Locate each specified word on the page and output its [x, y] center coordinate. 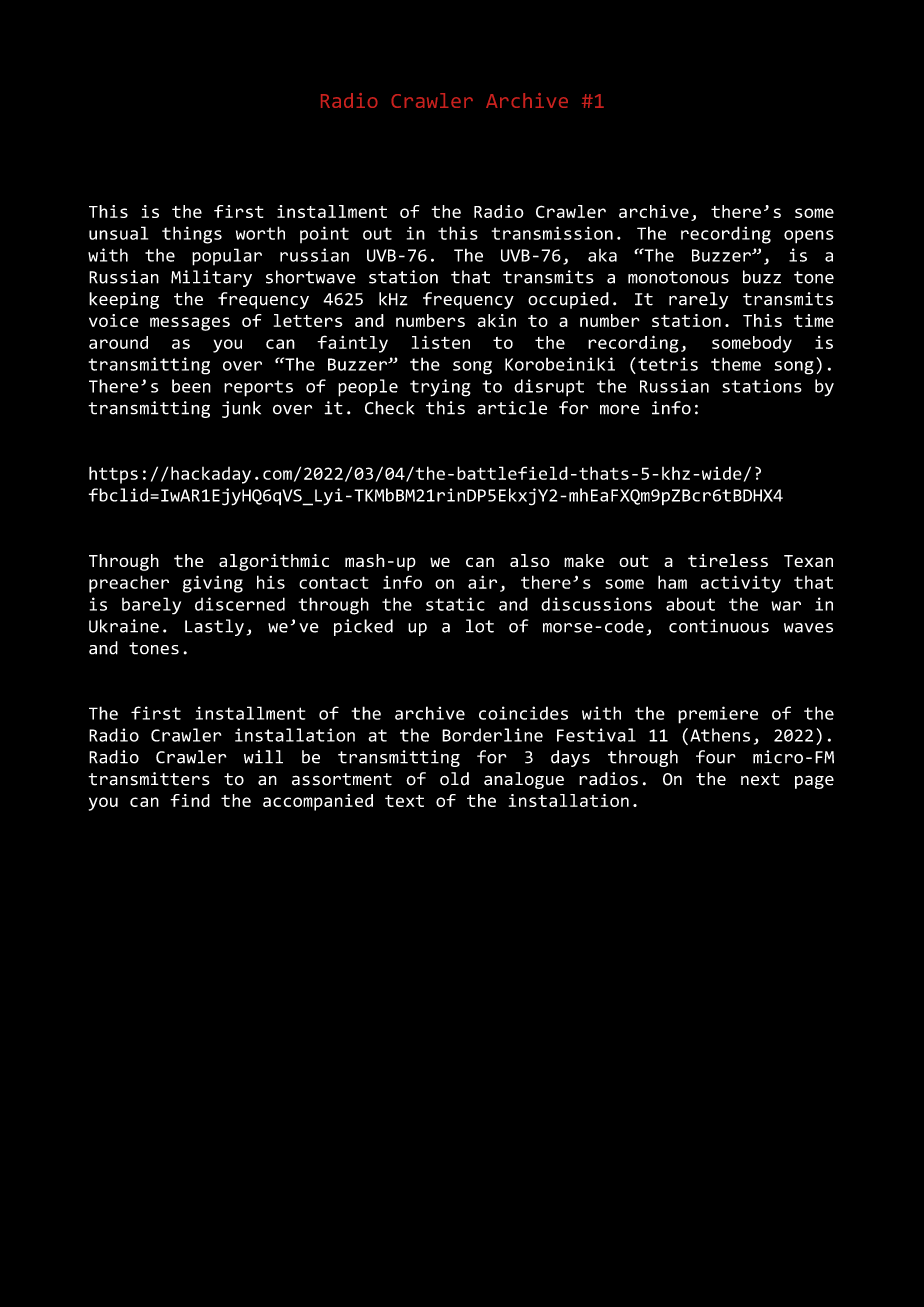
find [190, 800]
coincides [523, 713]
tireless [728, 560]
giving [213, 584]
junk [241, 409]
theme [736, 364]
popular [227, 257]
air [482, 582]
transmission [552, 233]
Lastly [214, 627]
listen [441, 342]
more [619, 409]
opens [809, 237]
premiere [718, 715]
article [512, 408]
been [191, 386]
